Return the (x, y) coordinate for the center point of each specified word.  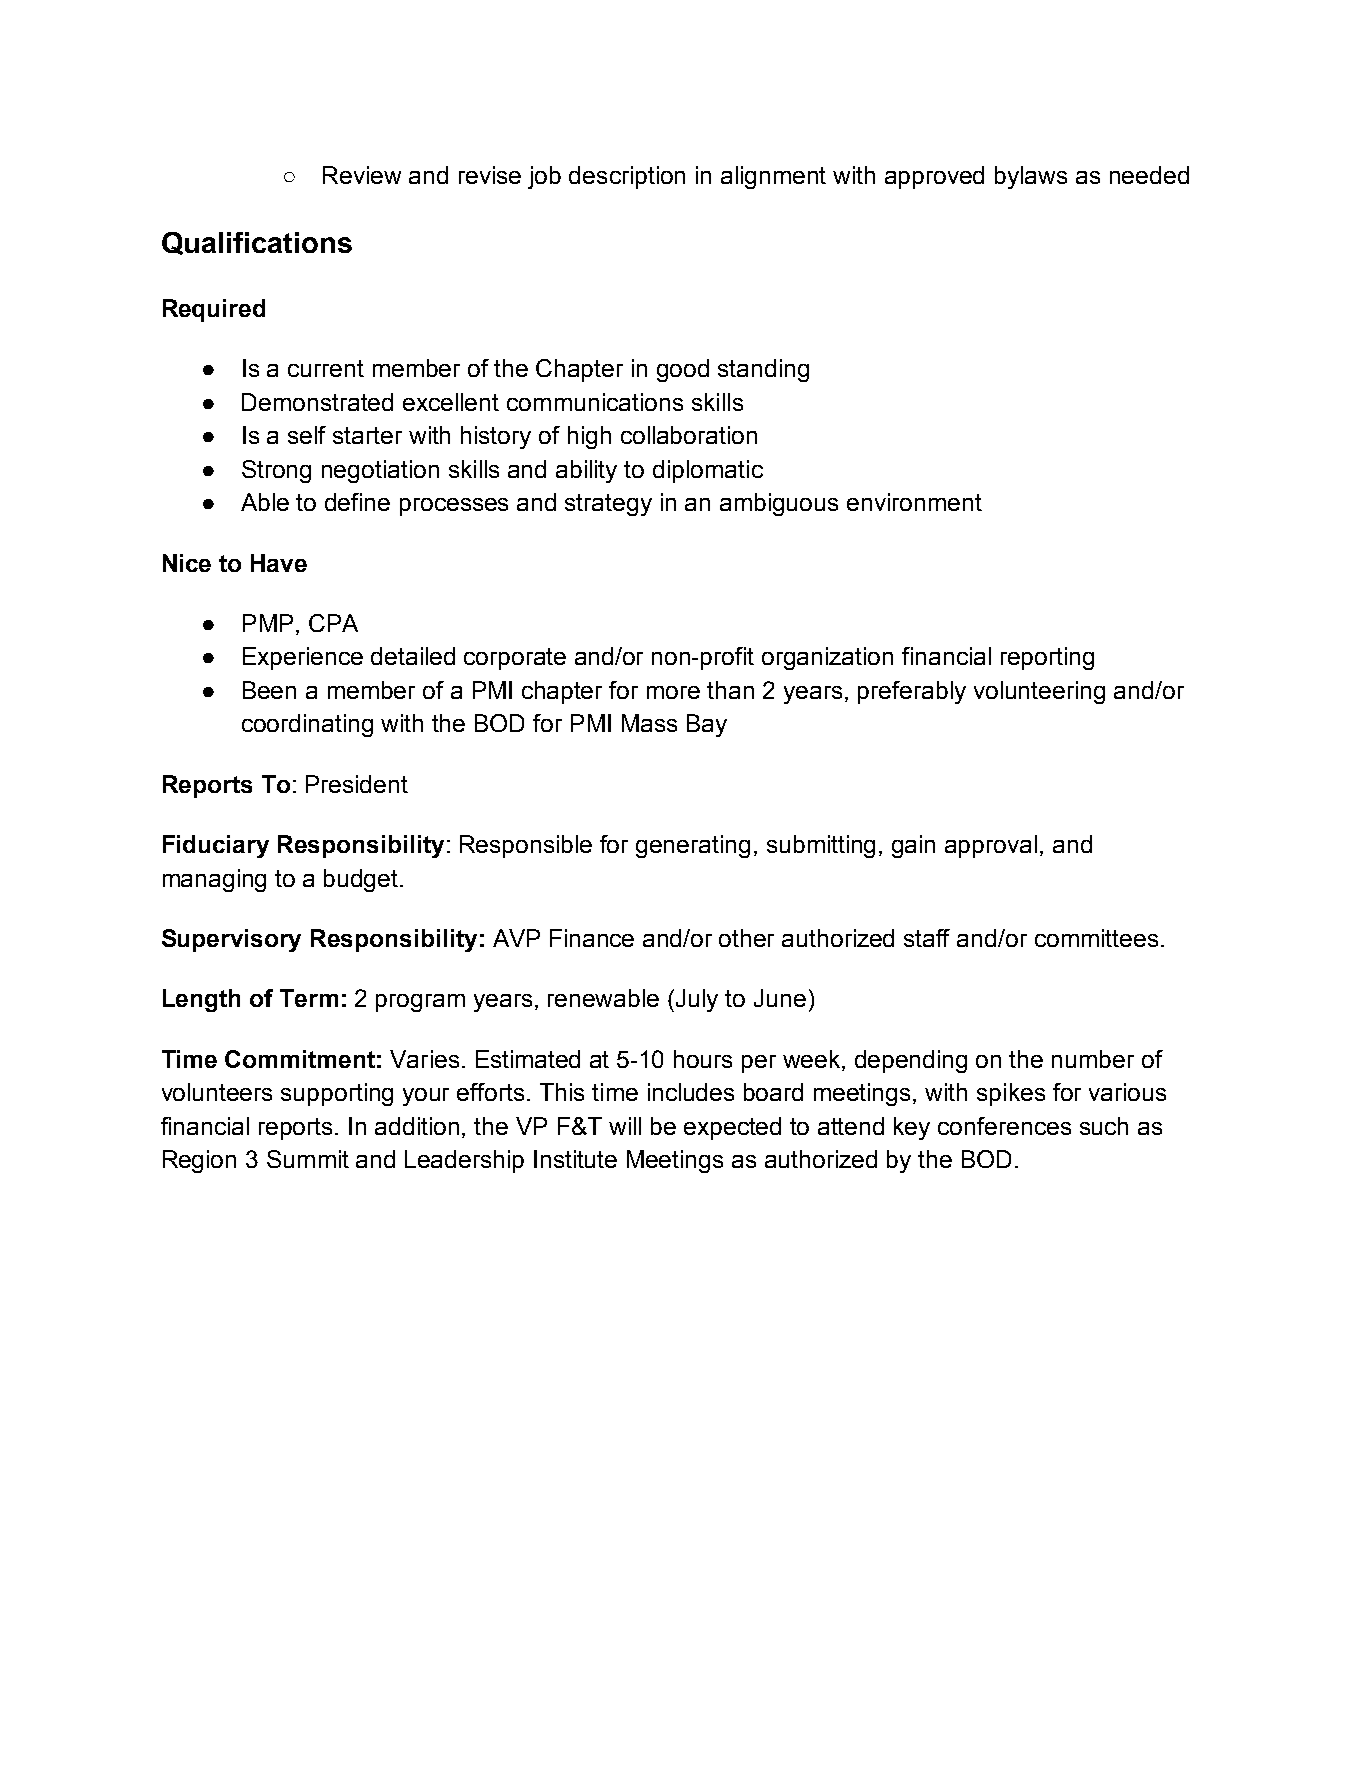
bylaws (1031, 177)
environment (914, 502)
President (357, 784)
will (625, 1126)
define (357, 502)
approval (991, 846)
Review (362, 175)
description (627, 177)
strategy (608, 505)
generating (693, 846)
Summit (308, 1159)
